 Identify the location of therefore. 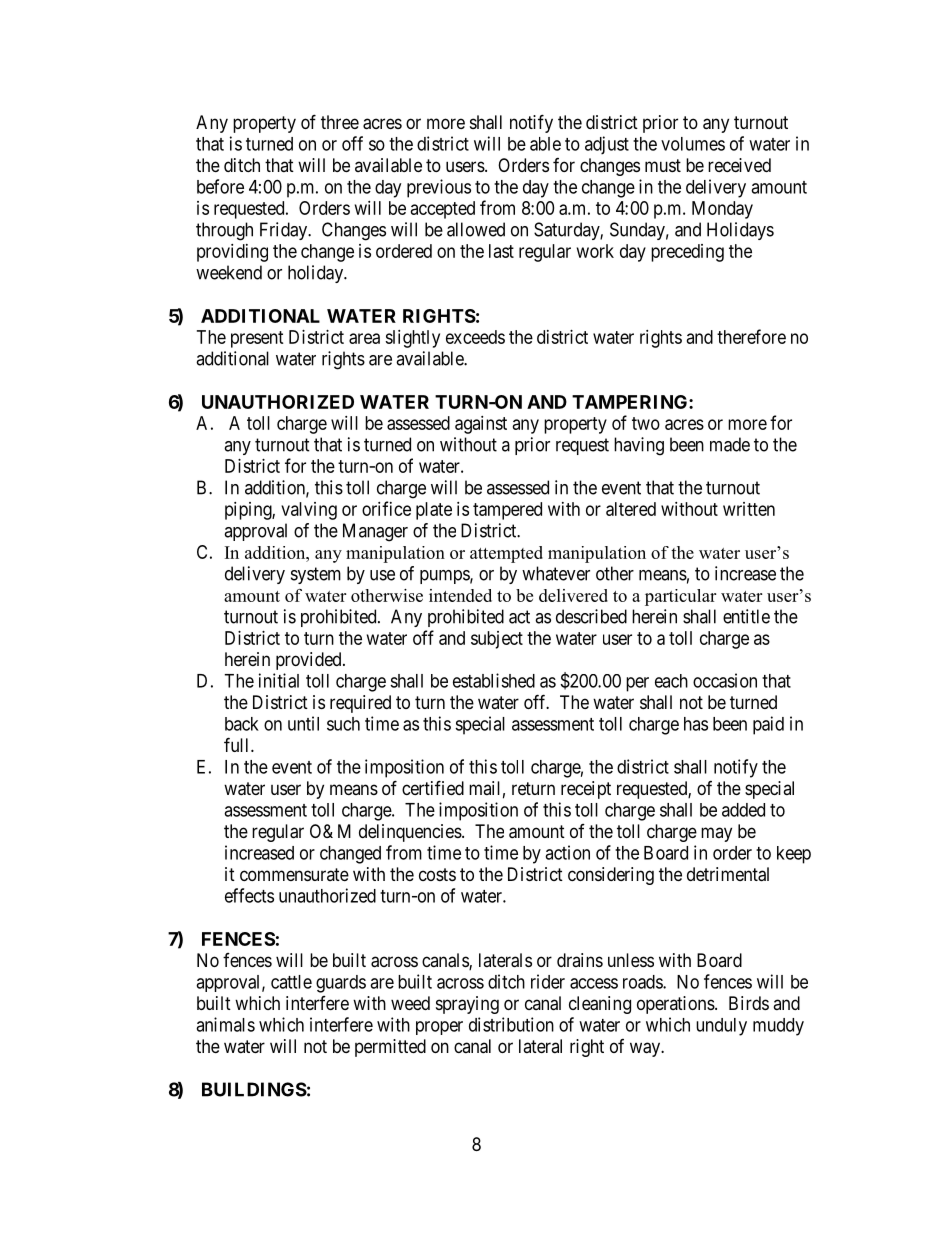
(751, 336).
